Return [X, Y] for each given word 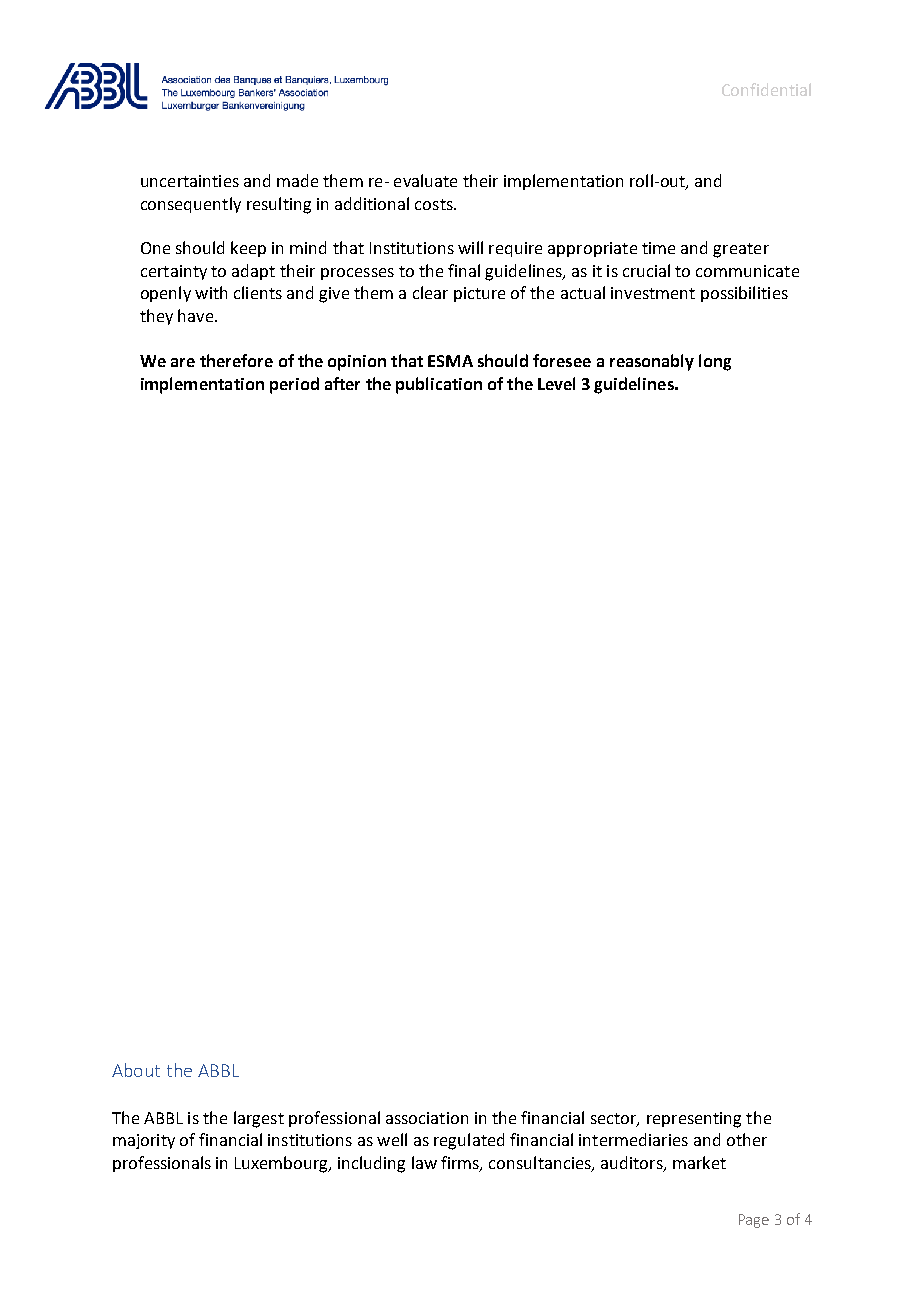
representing [694, 1120]
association [427, 1118]
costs [435, 204]
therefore [236, 360]
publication [439, 385]
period [294, 385]
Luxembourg [283, 1164]
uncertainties [190, 181]
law [424, 1162]
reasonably [652, 362]
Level [556, 383]
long [715, 362]
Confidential [766, 89]
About [136, 1070]
